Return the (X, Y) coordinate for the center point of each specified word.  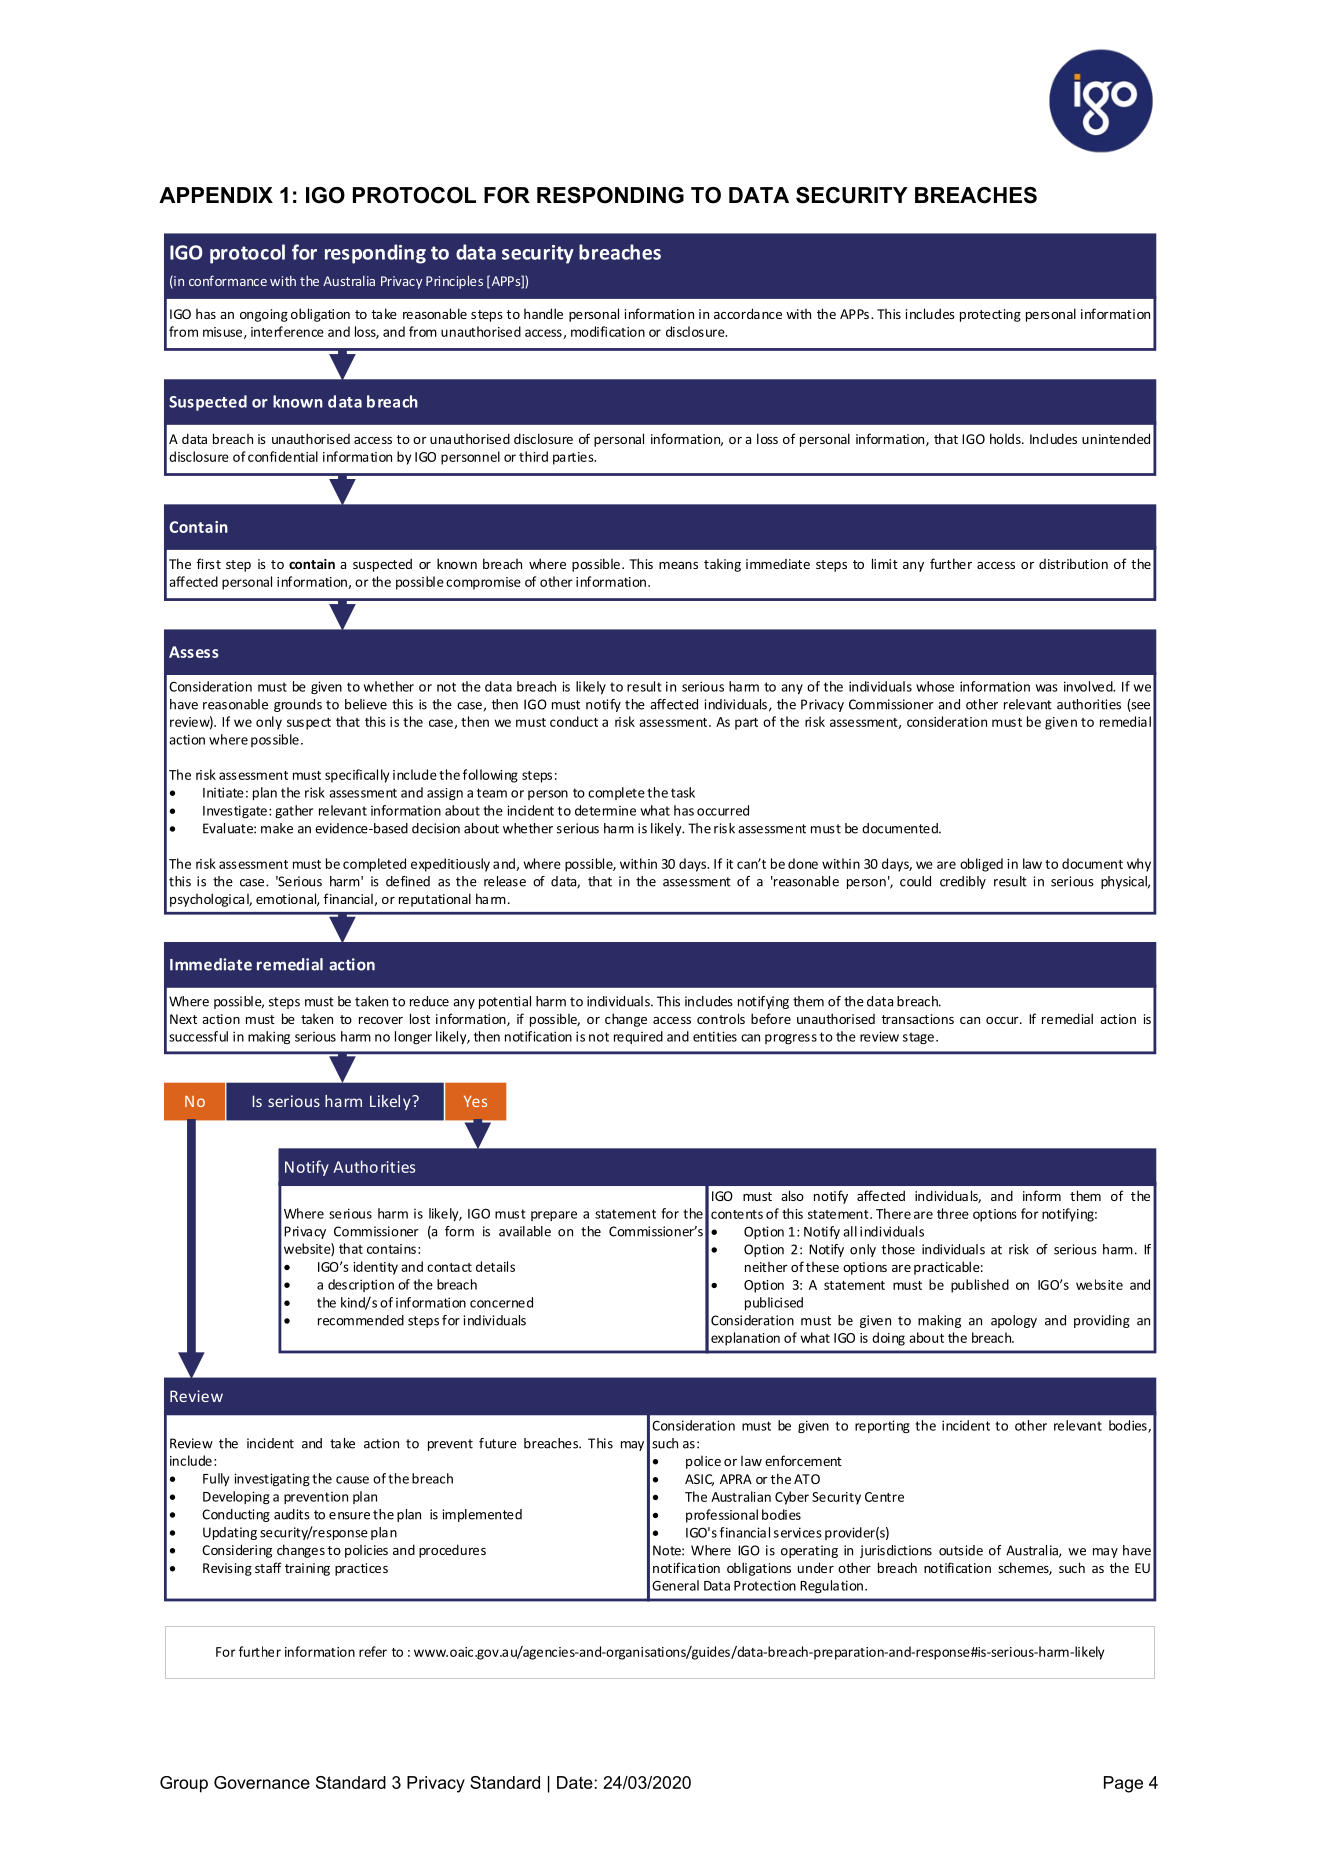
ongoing (264, 315)
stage (918, 1038)
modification (608, 331)
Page (1123, 1784)
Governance (262, 1782)
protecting (990, 315)
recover (381, 1020)
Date (575, 1782)
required (638, 1037)
